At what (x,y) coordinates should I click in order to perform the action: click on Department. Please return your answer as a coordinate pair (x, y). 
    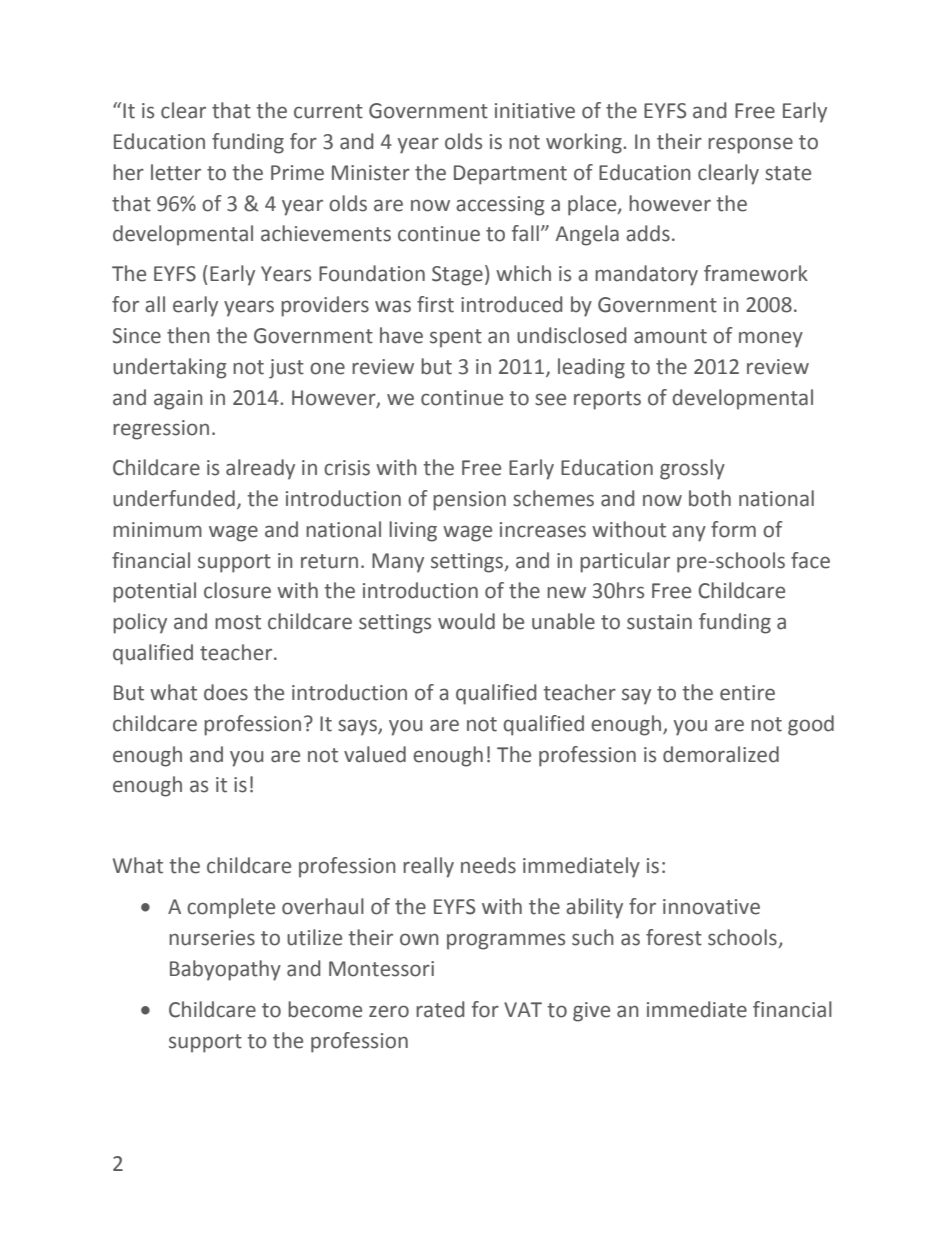
    Looking at the image, I should click on (510, 175).
